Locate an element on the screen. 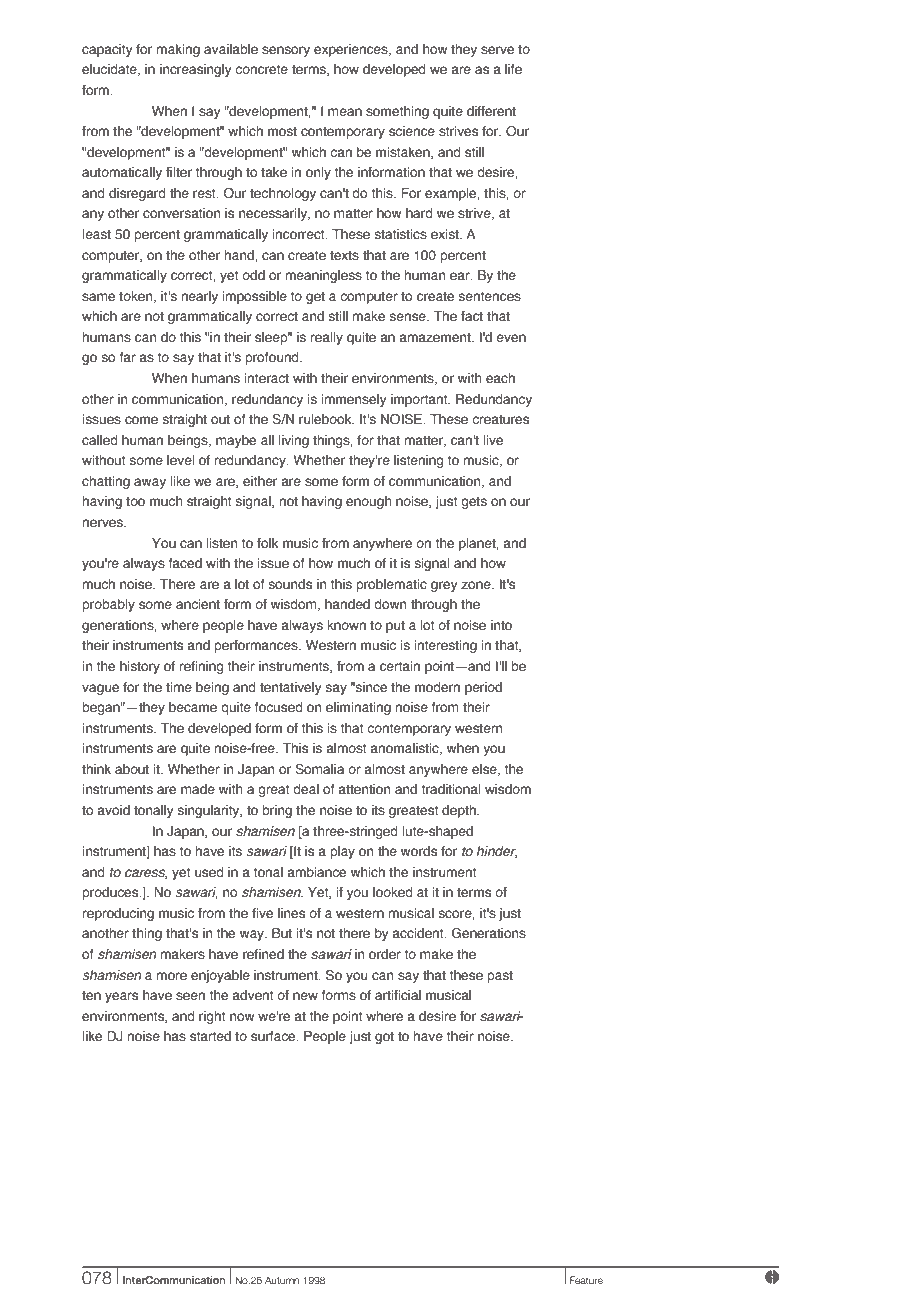  making is located at coordinates (178, 50).
